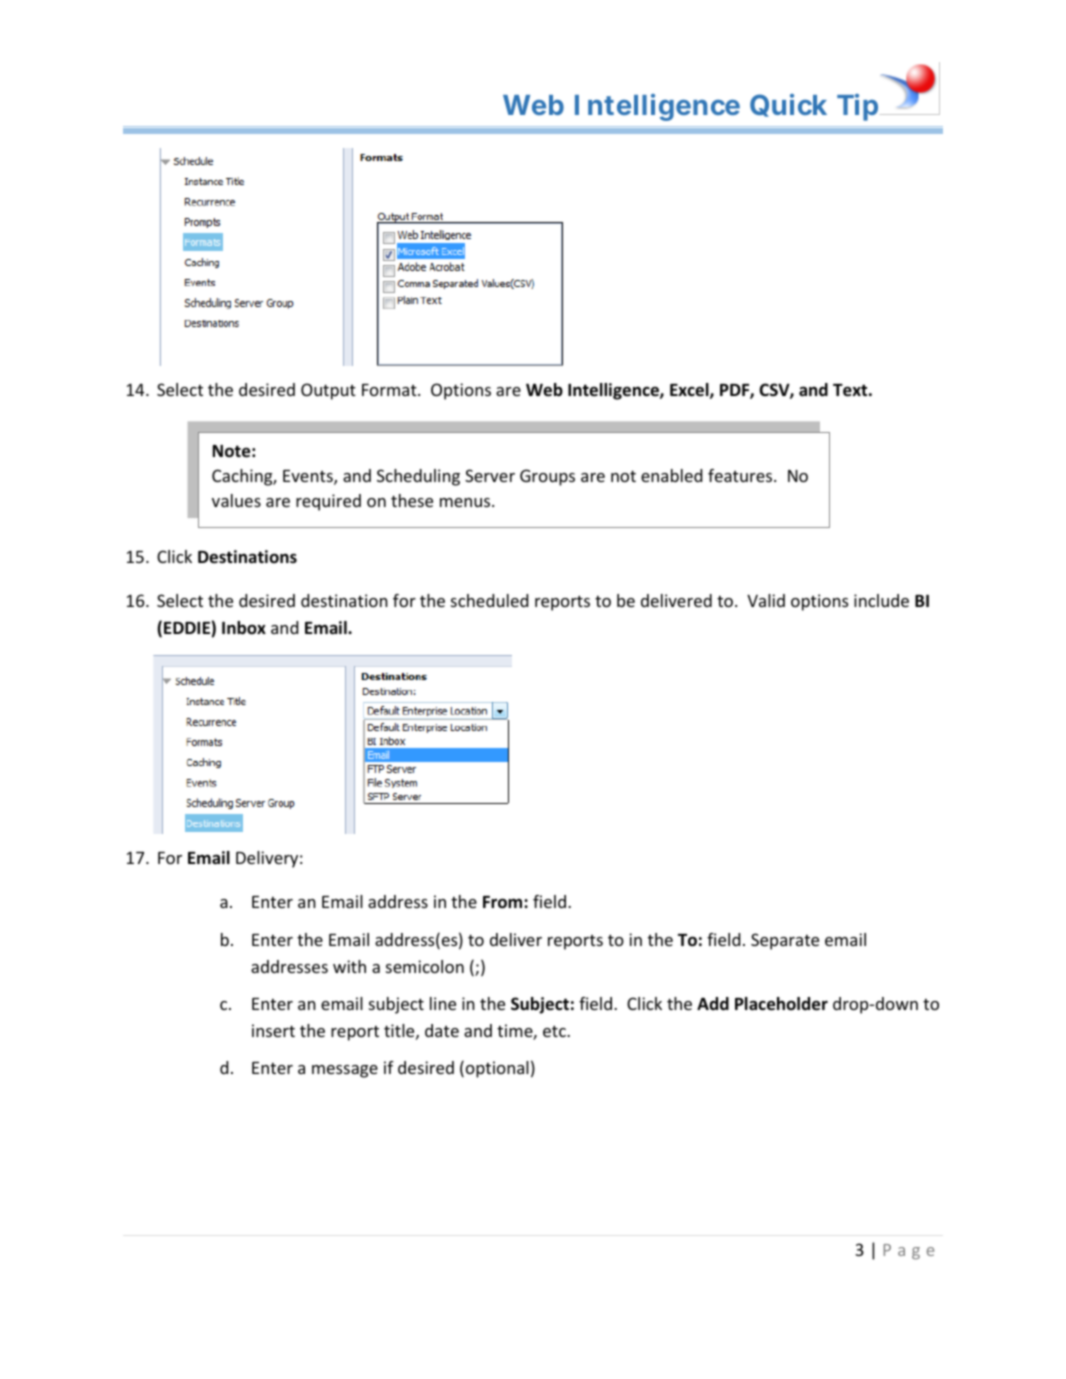  Describe the element at coordinates (908, 1252) in the screenshot. I see `Page` at that location.
